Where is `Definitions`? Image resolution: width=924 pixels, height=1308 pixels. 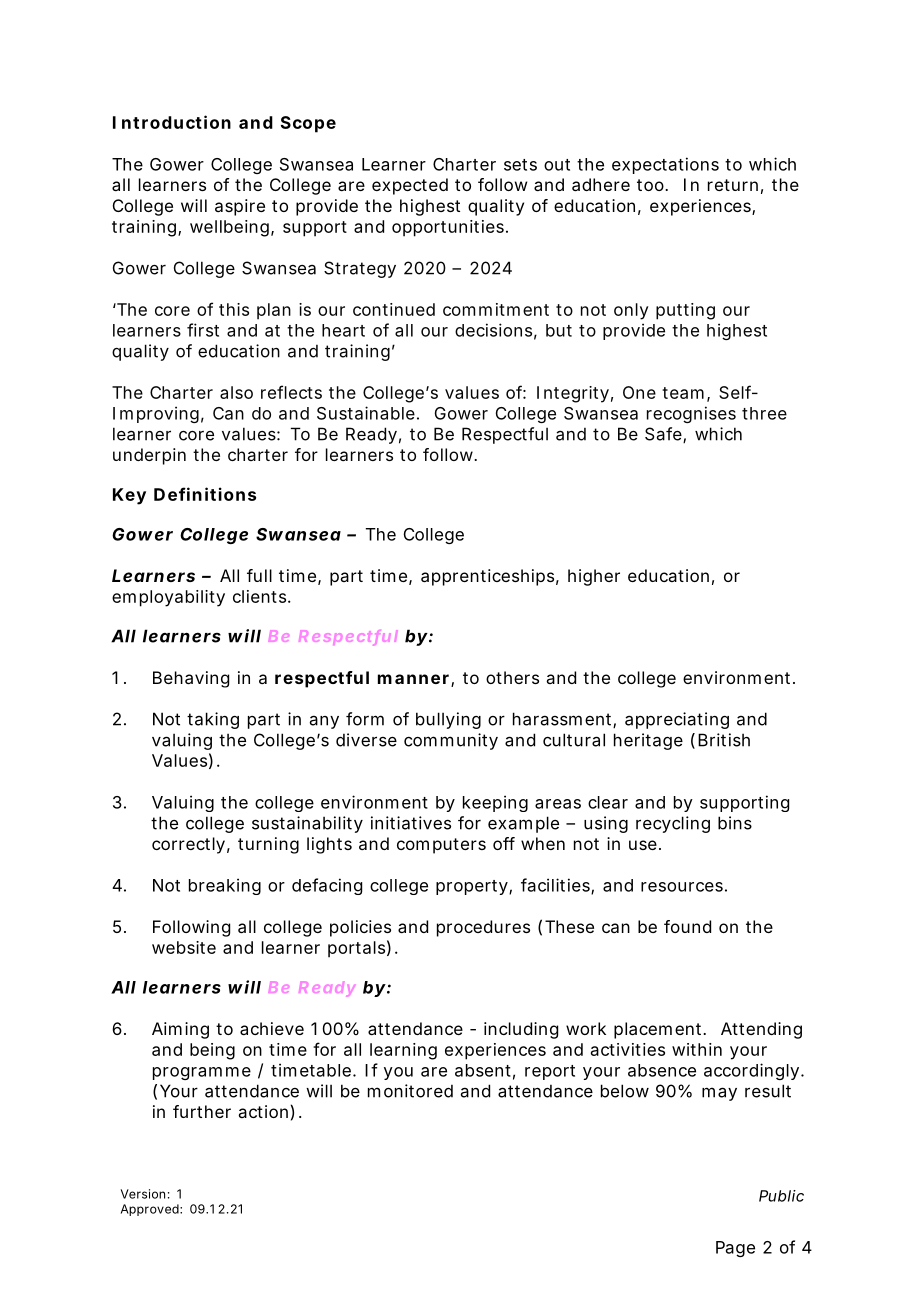 Definitions is located at coordinates (205, 494).
